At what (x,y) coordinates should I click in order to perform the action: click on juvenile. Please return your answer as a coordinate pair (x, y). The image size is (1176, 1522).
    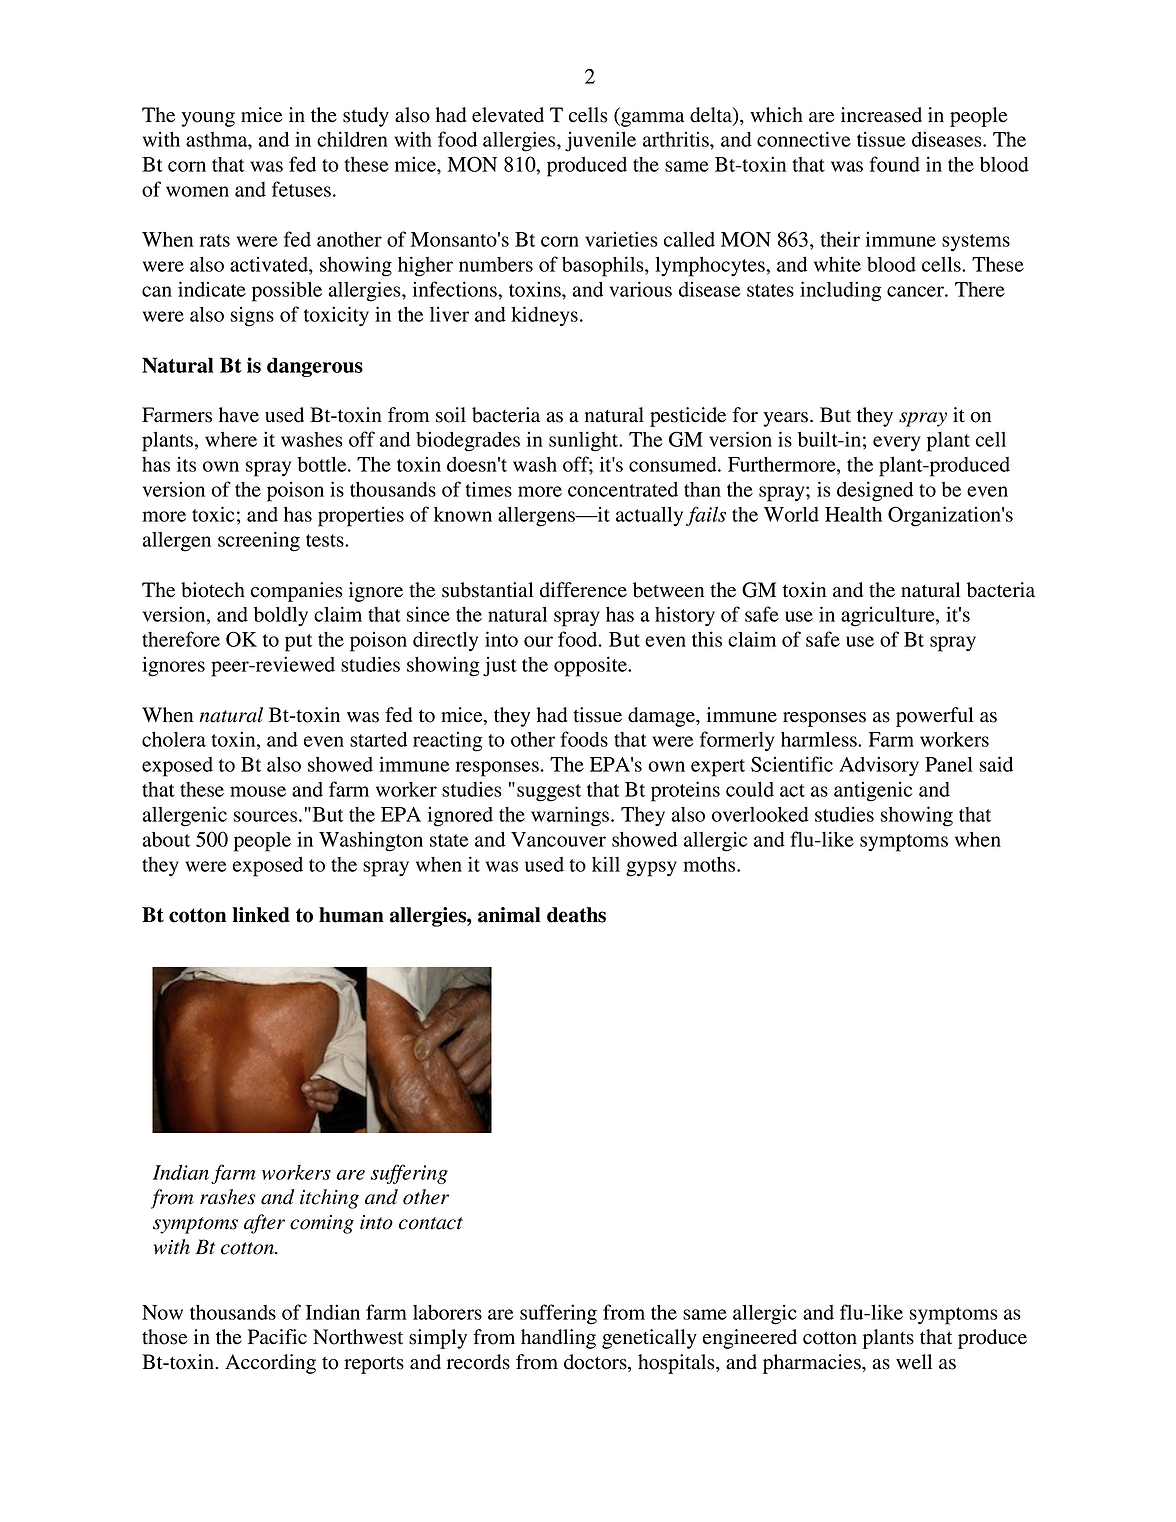
    Looking at the image, I should click on (600, 141).
